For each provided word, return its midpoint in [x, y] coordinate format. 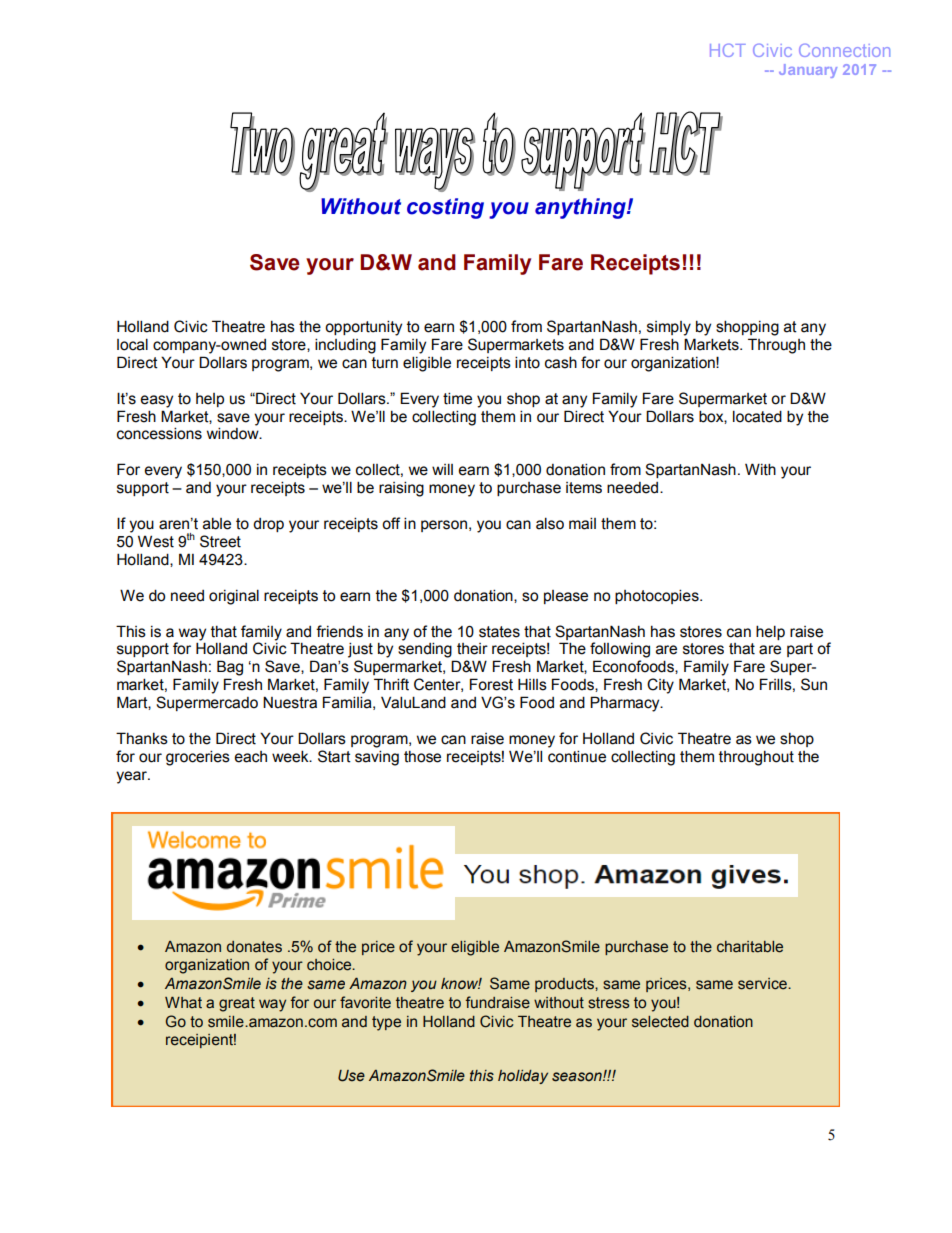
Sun [814, 684]
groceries [198, 758]
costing [445, 208]
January [808, 71]
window [234, 433]
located [757, 416]
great [237, 1004]
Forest [491, 684]
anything [581, 208]
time [457, 398]
